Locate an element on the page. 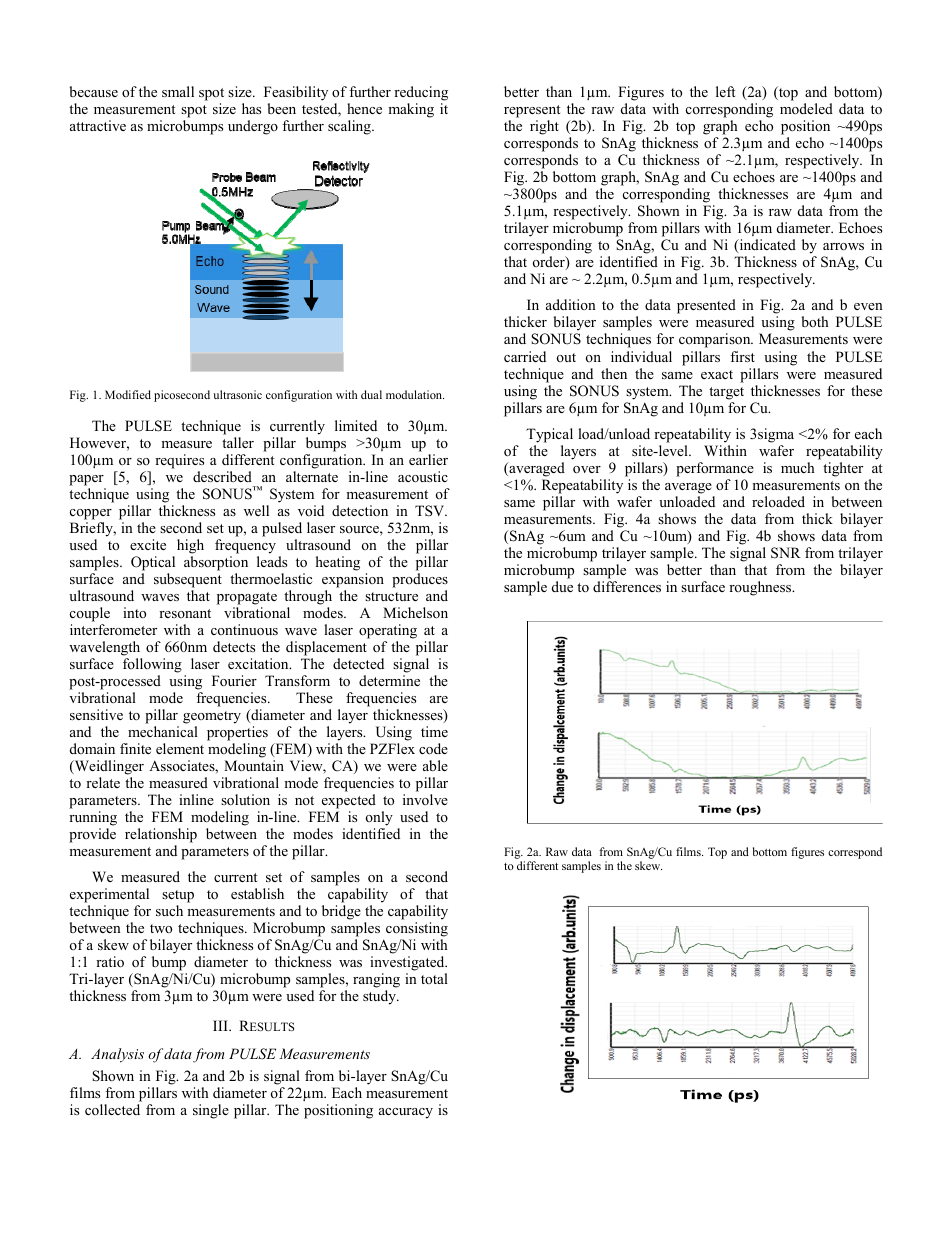 Image resolution: width=952 pixels, height=1233 pixels. single is located at coordinates (211, 1111).
